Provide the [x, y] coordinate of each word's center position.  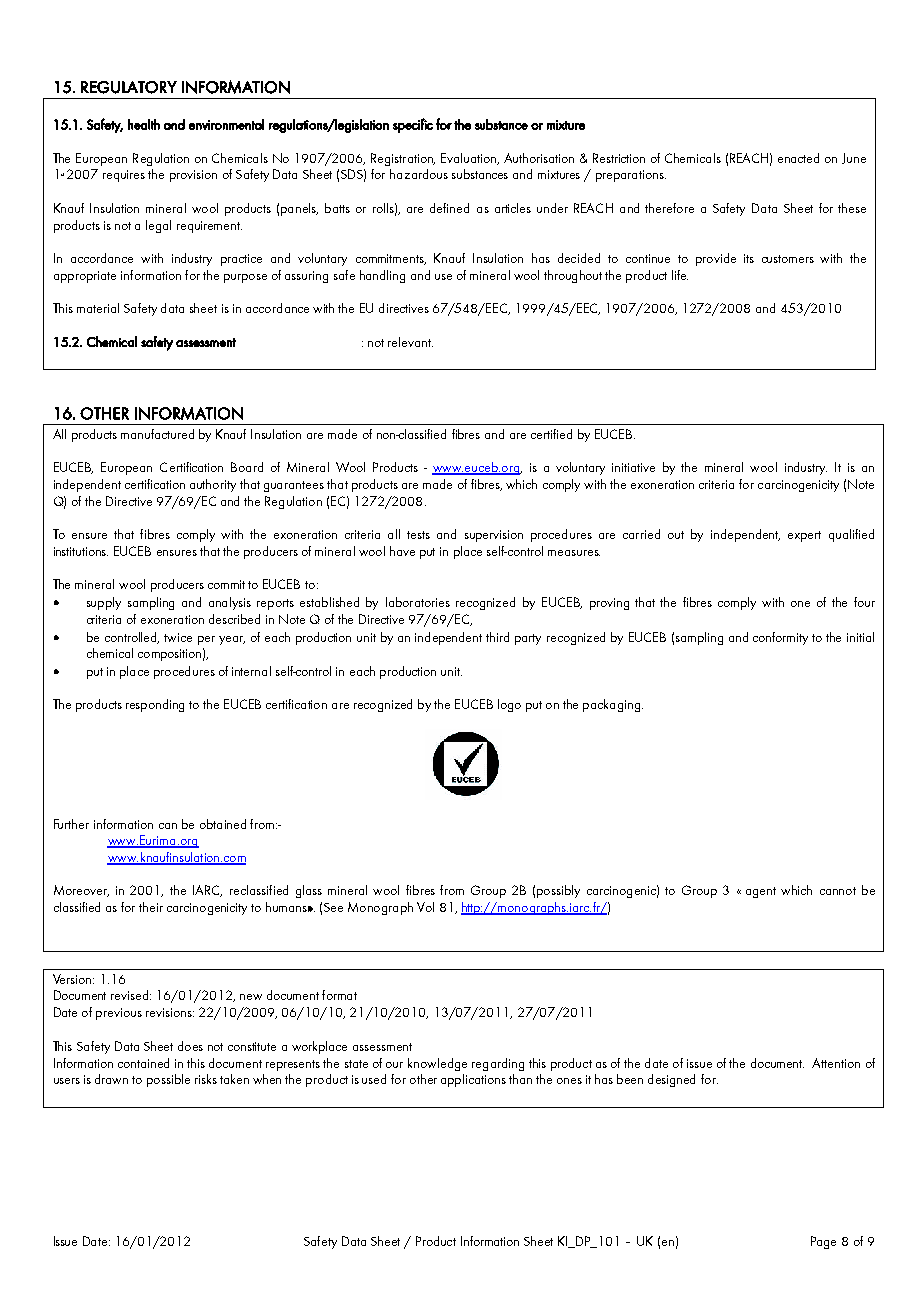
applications [473, 1080]
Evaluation [469, 159]
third [497, 637]
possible [168, 1080]
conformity [780, 638]
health [144, 124]
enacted [798, 158]
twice [178, 637]
